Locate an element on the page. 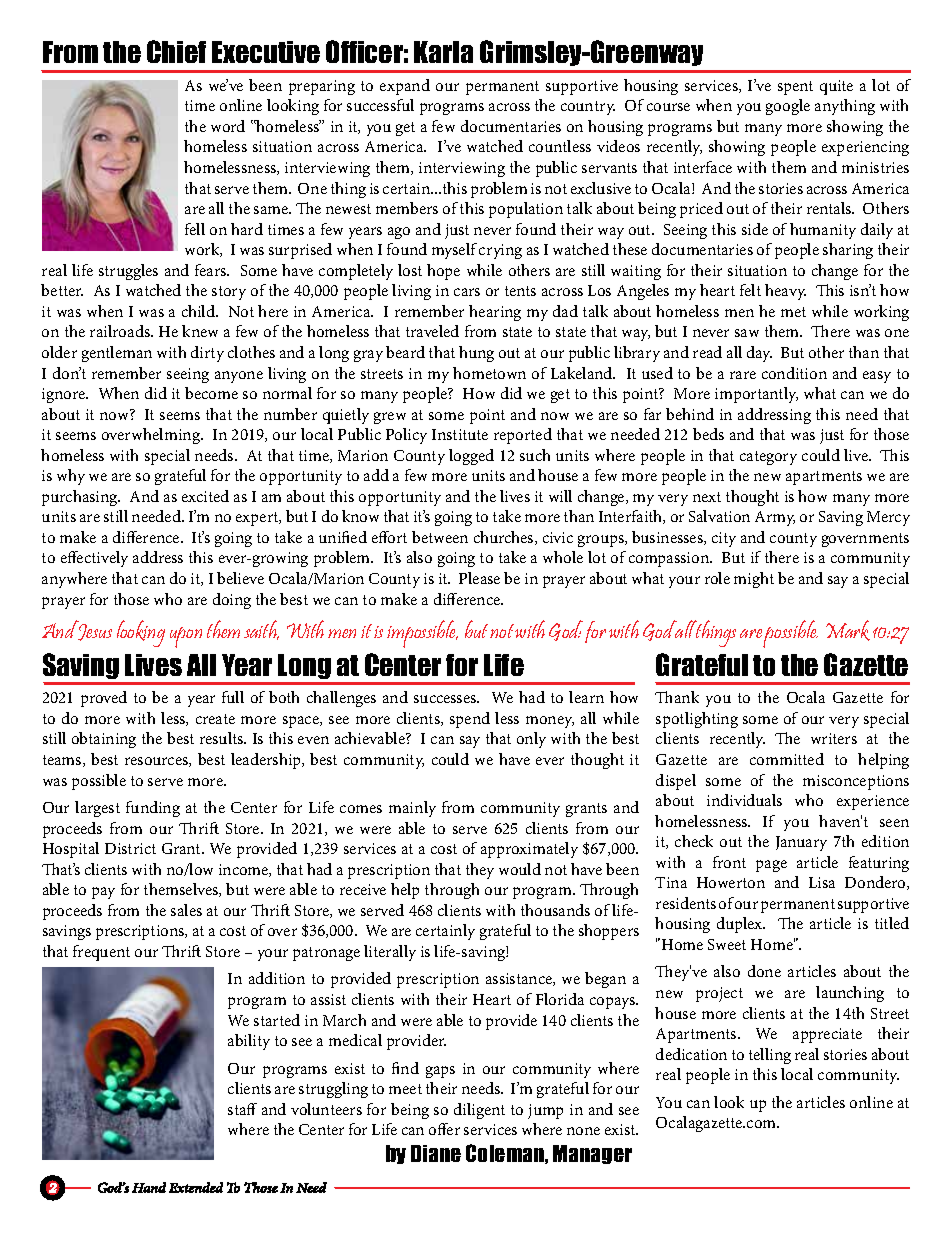 The image size is (952, 1233). Karla is located at coordinates (443, 52).
